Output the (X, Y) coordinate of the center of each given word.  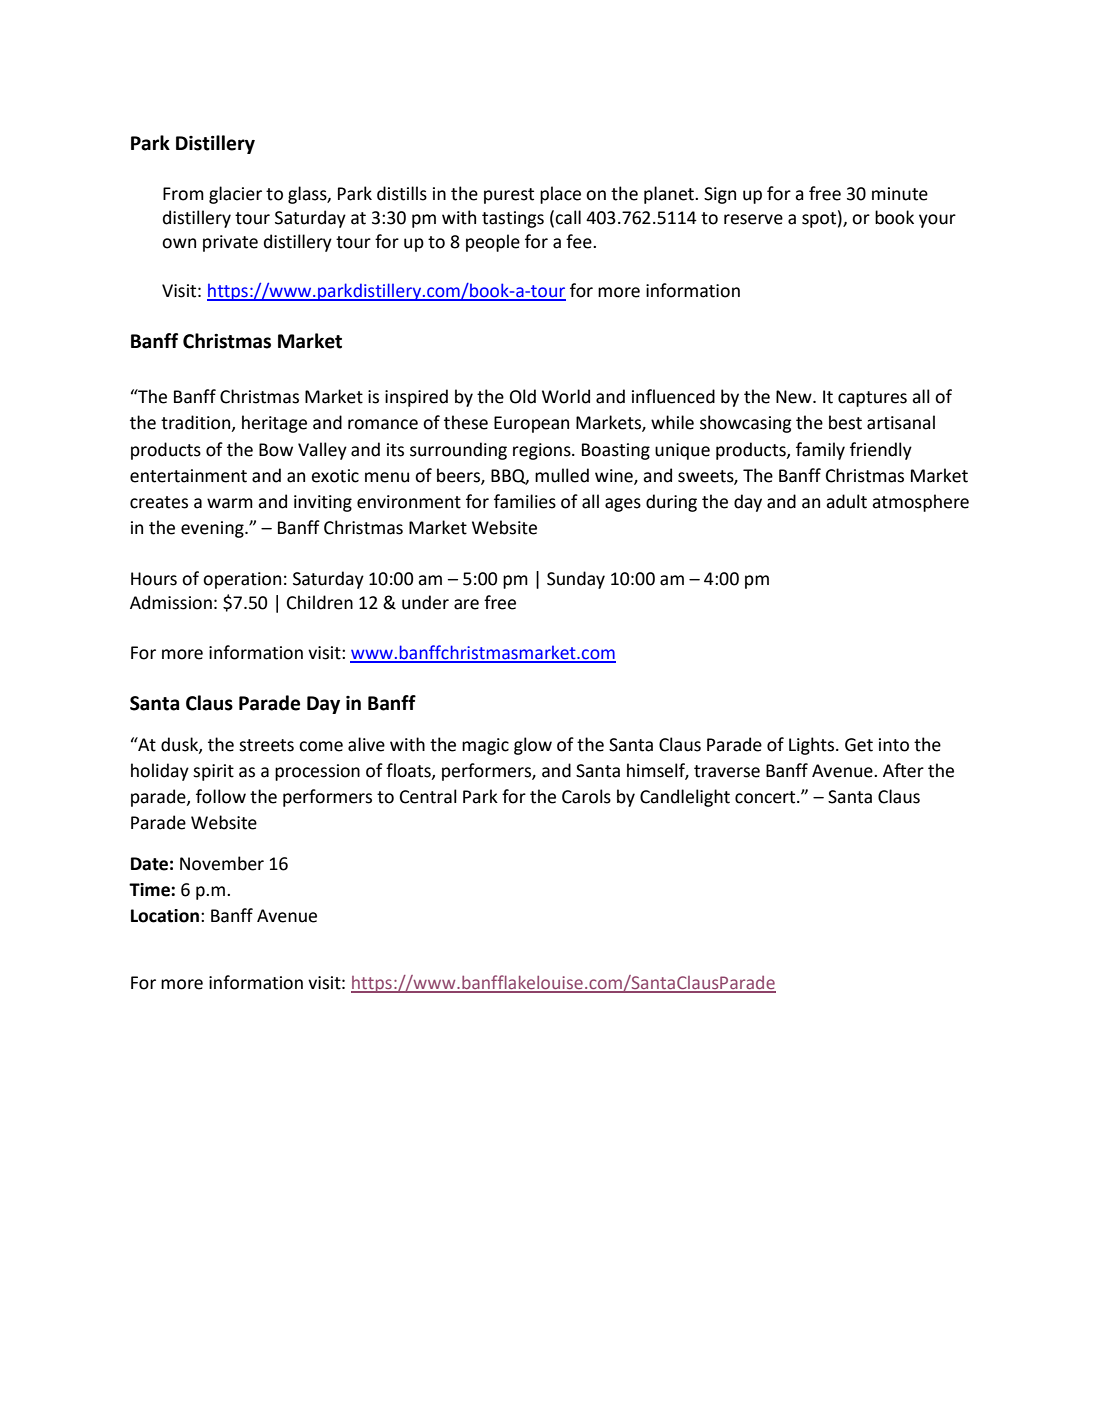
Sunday (576, 580)
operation (242, 580)
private (230, 243)
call (568, 217)
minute (900, 194)
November (222, 863)
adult (846, 501)
